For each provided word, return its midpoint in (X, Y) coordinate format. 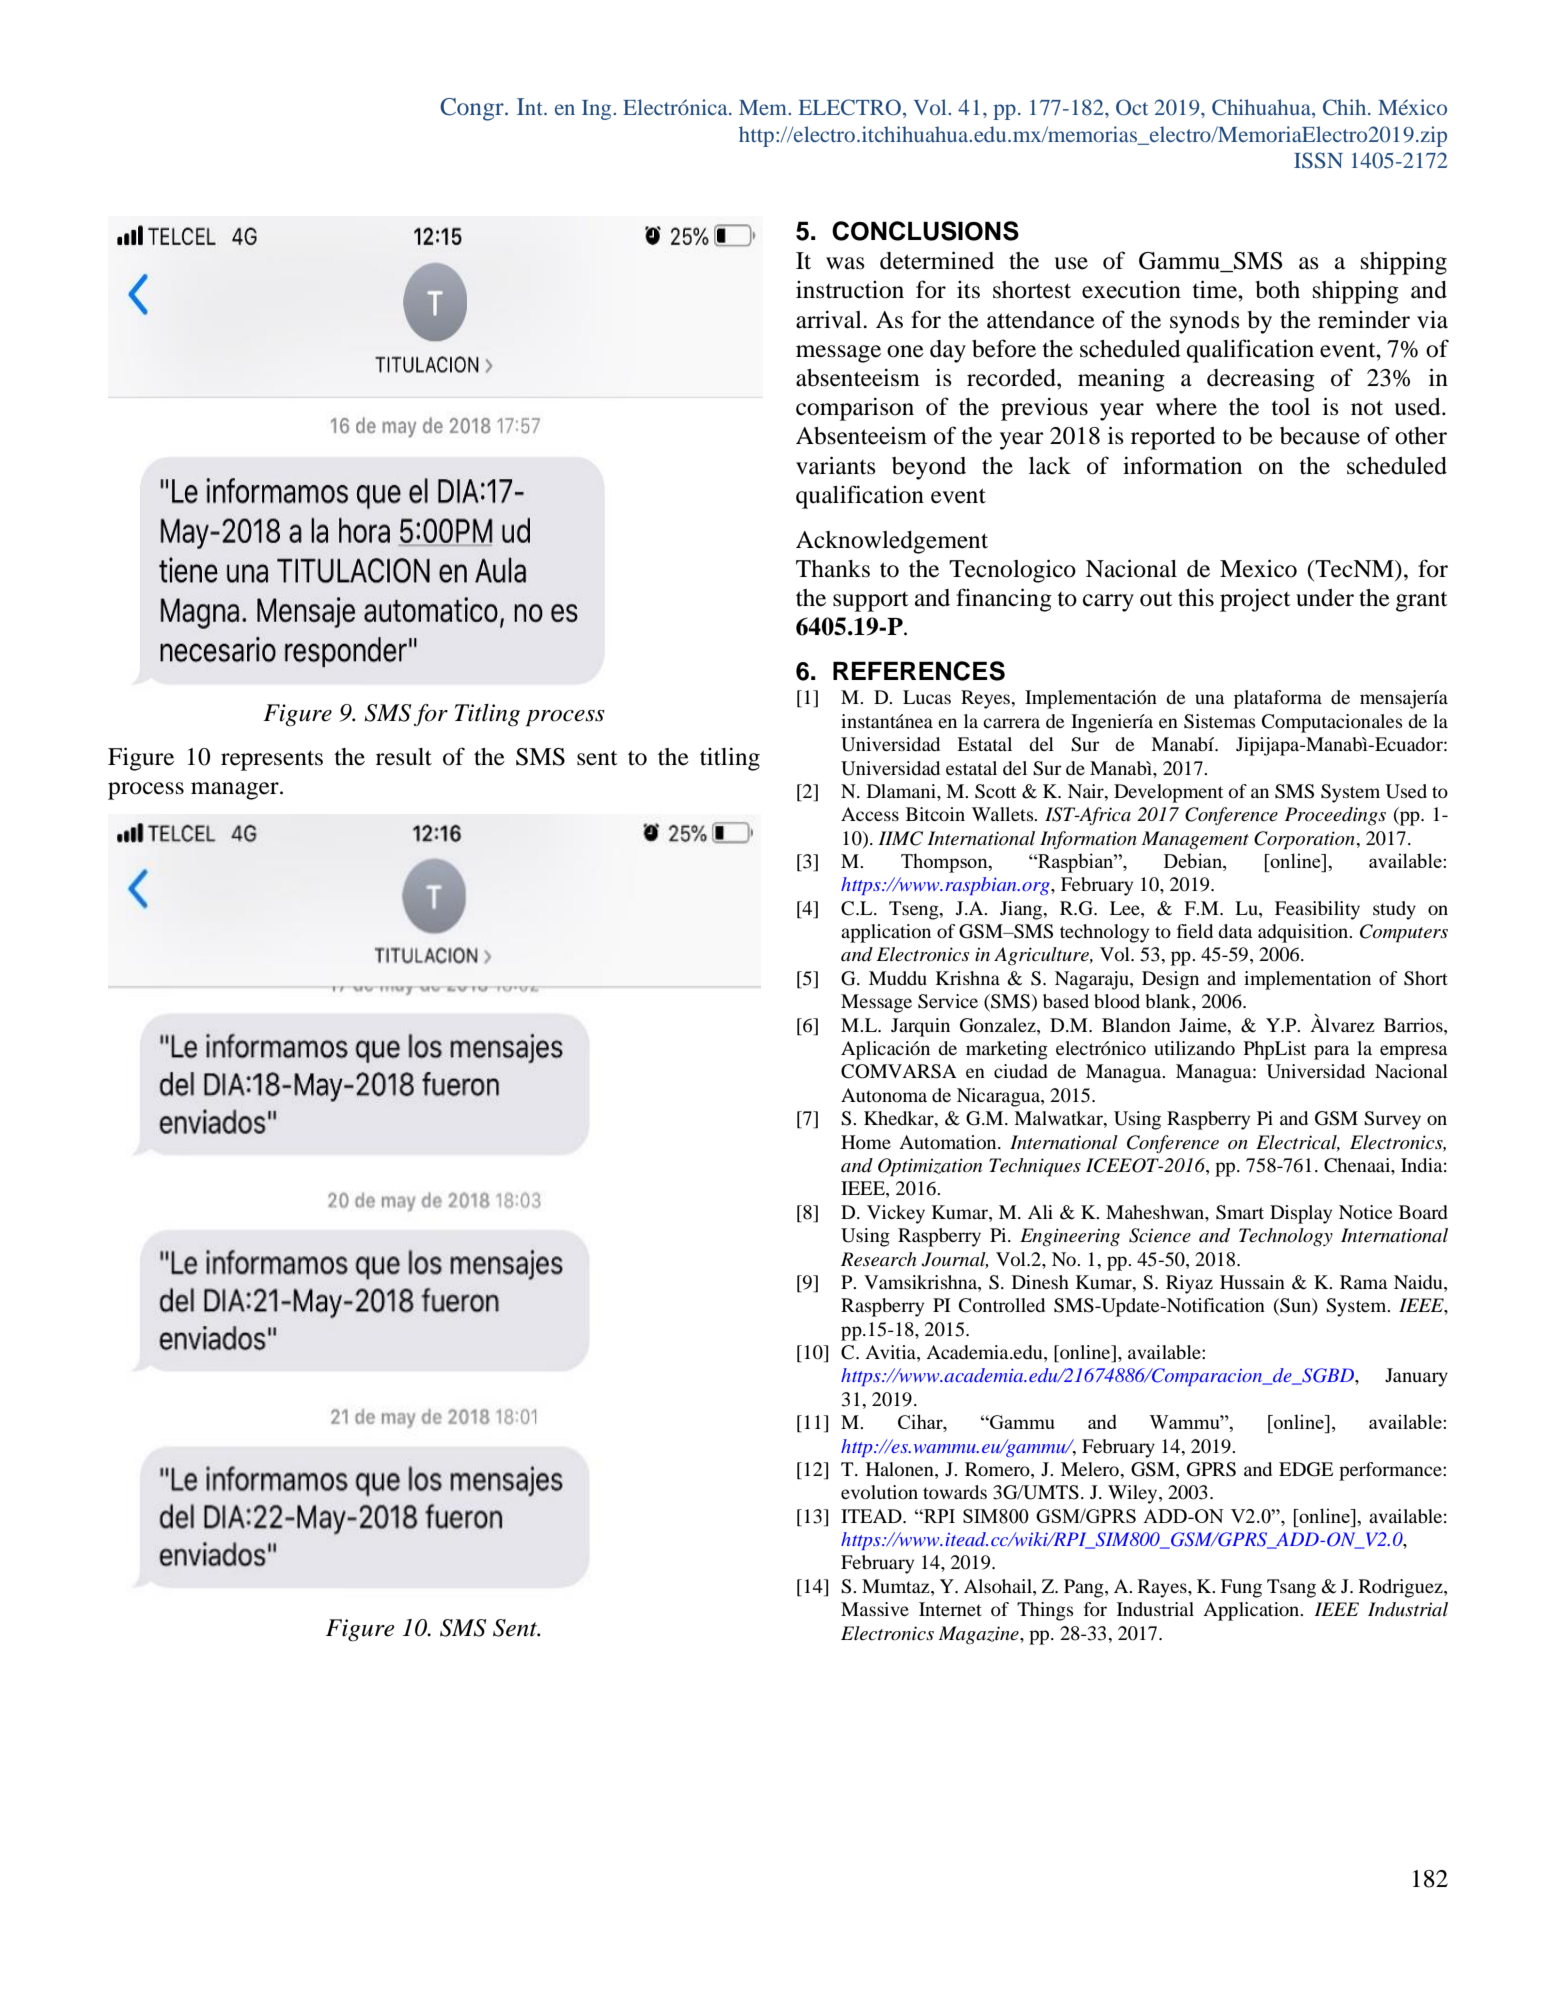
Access (870, 814)
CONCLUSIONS (925, 231)
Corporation (1305, 840)
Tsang (1291, 1588)
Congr (473, 109)
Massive (875, 1609)
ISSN (1318, 160)
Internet (950, 1609)
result (404, 757)
